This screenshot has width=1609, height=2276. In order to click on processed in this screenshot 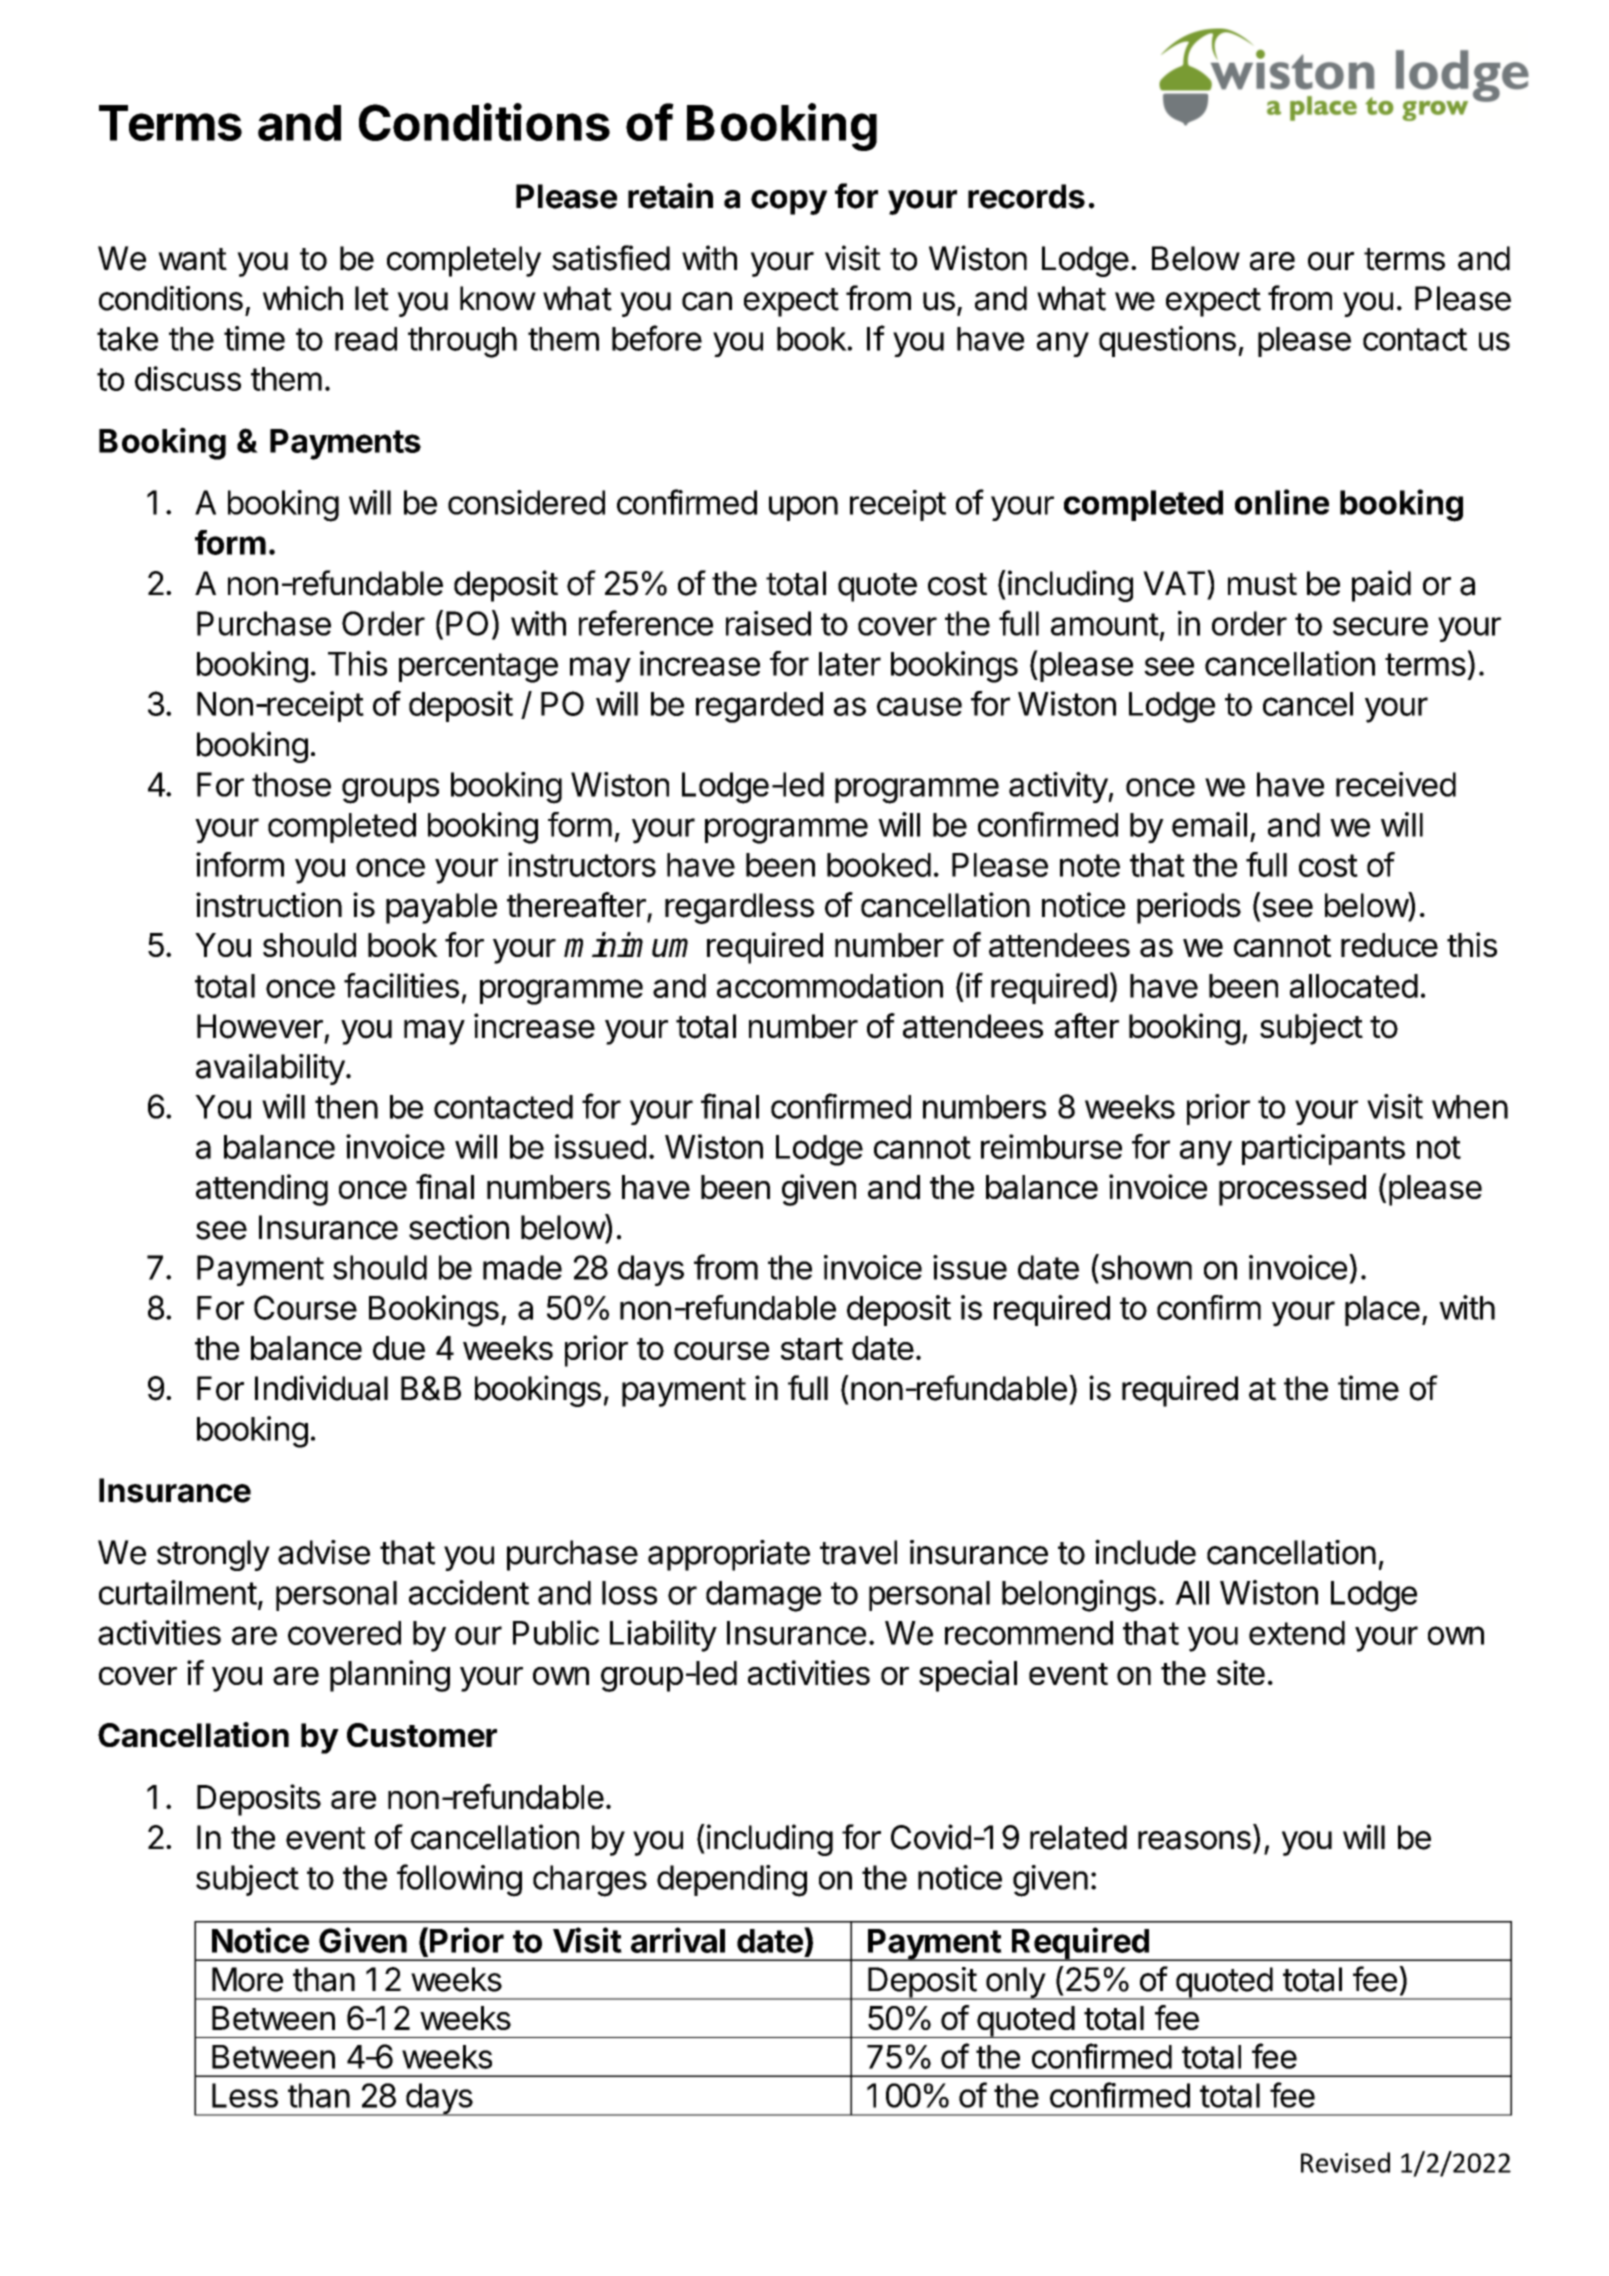, I will do `click(1292, 1190)`.
